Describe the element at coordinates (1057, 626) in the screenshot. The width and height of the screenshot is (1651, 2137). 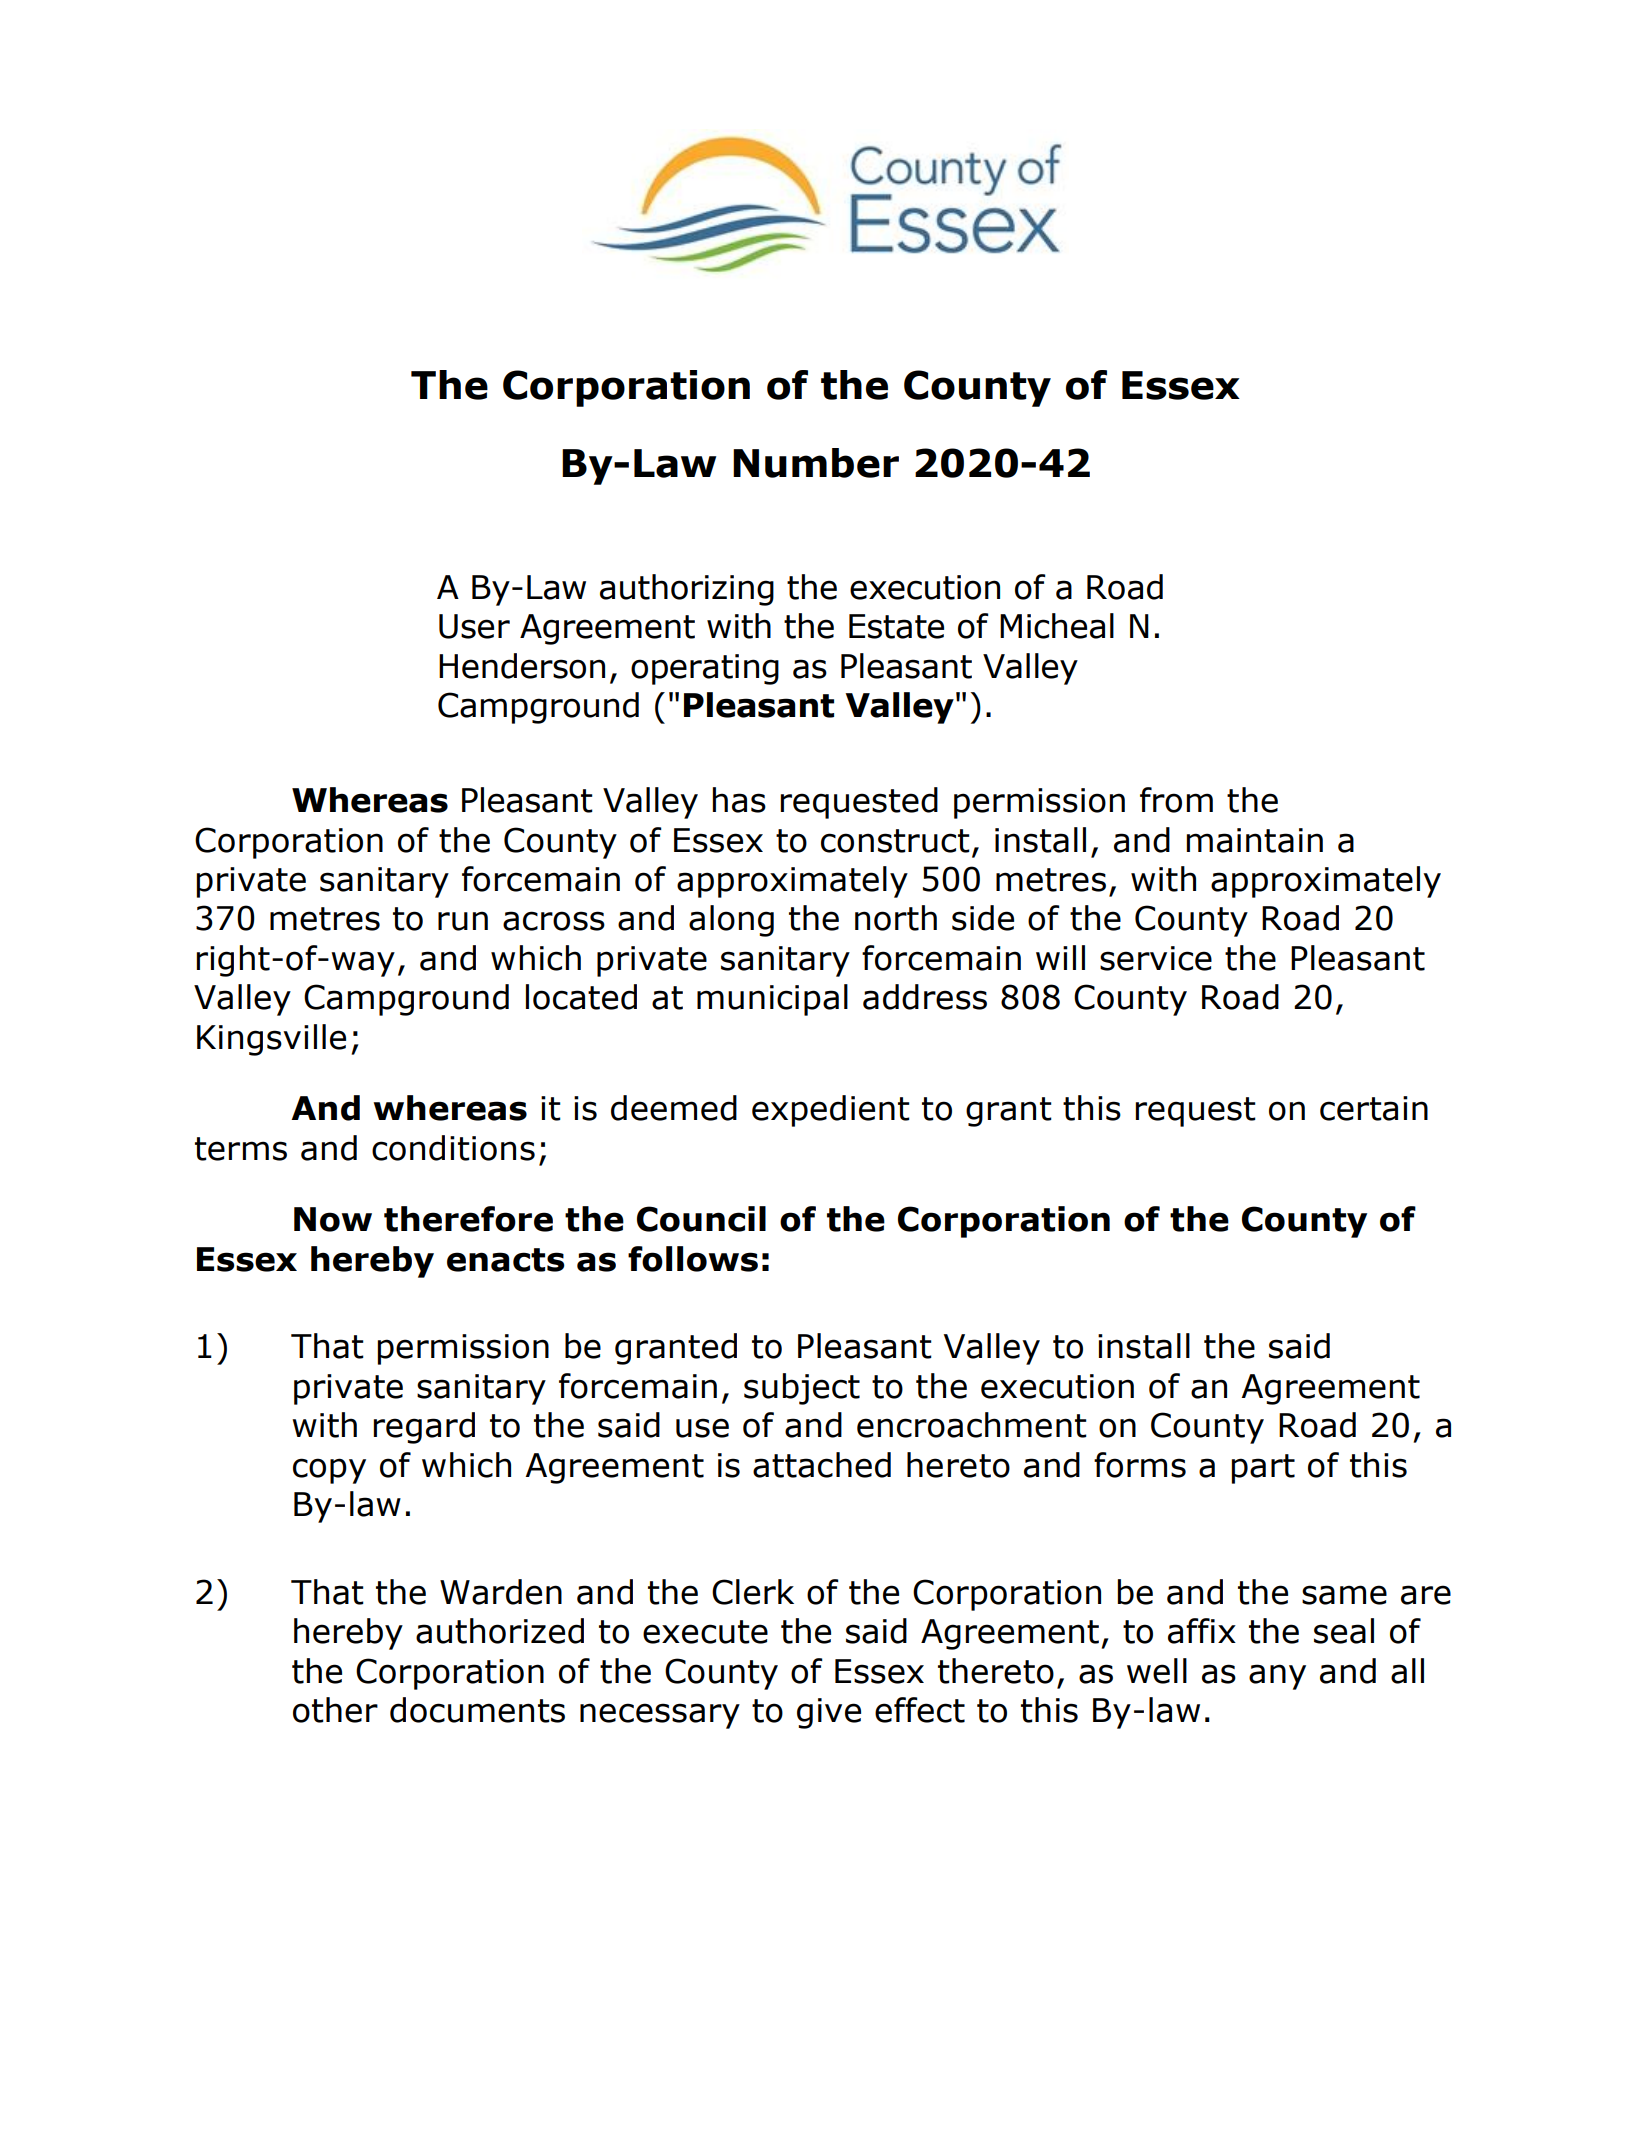
I see `Micheal` at that location.
